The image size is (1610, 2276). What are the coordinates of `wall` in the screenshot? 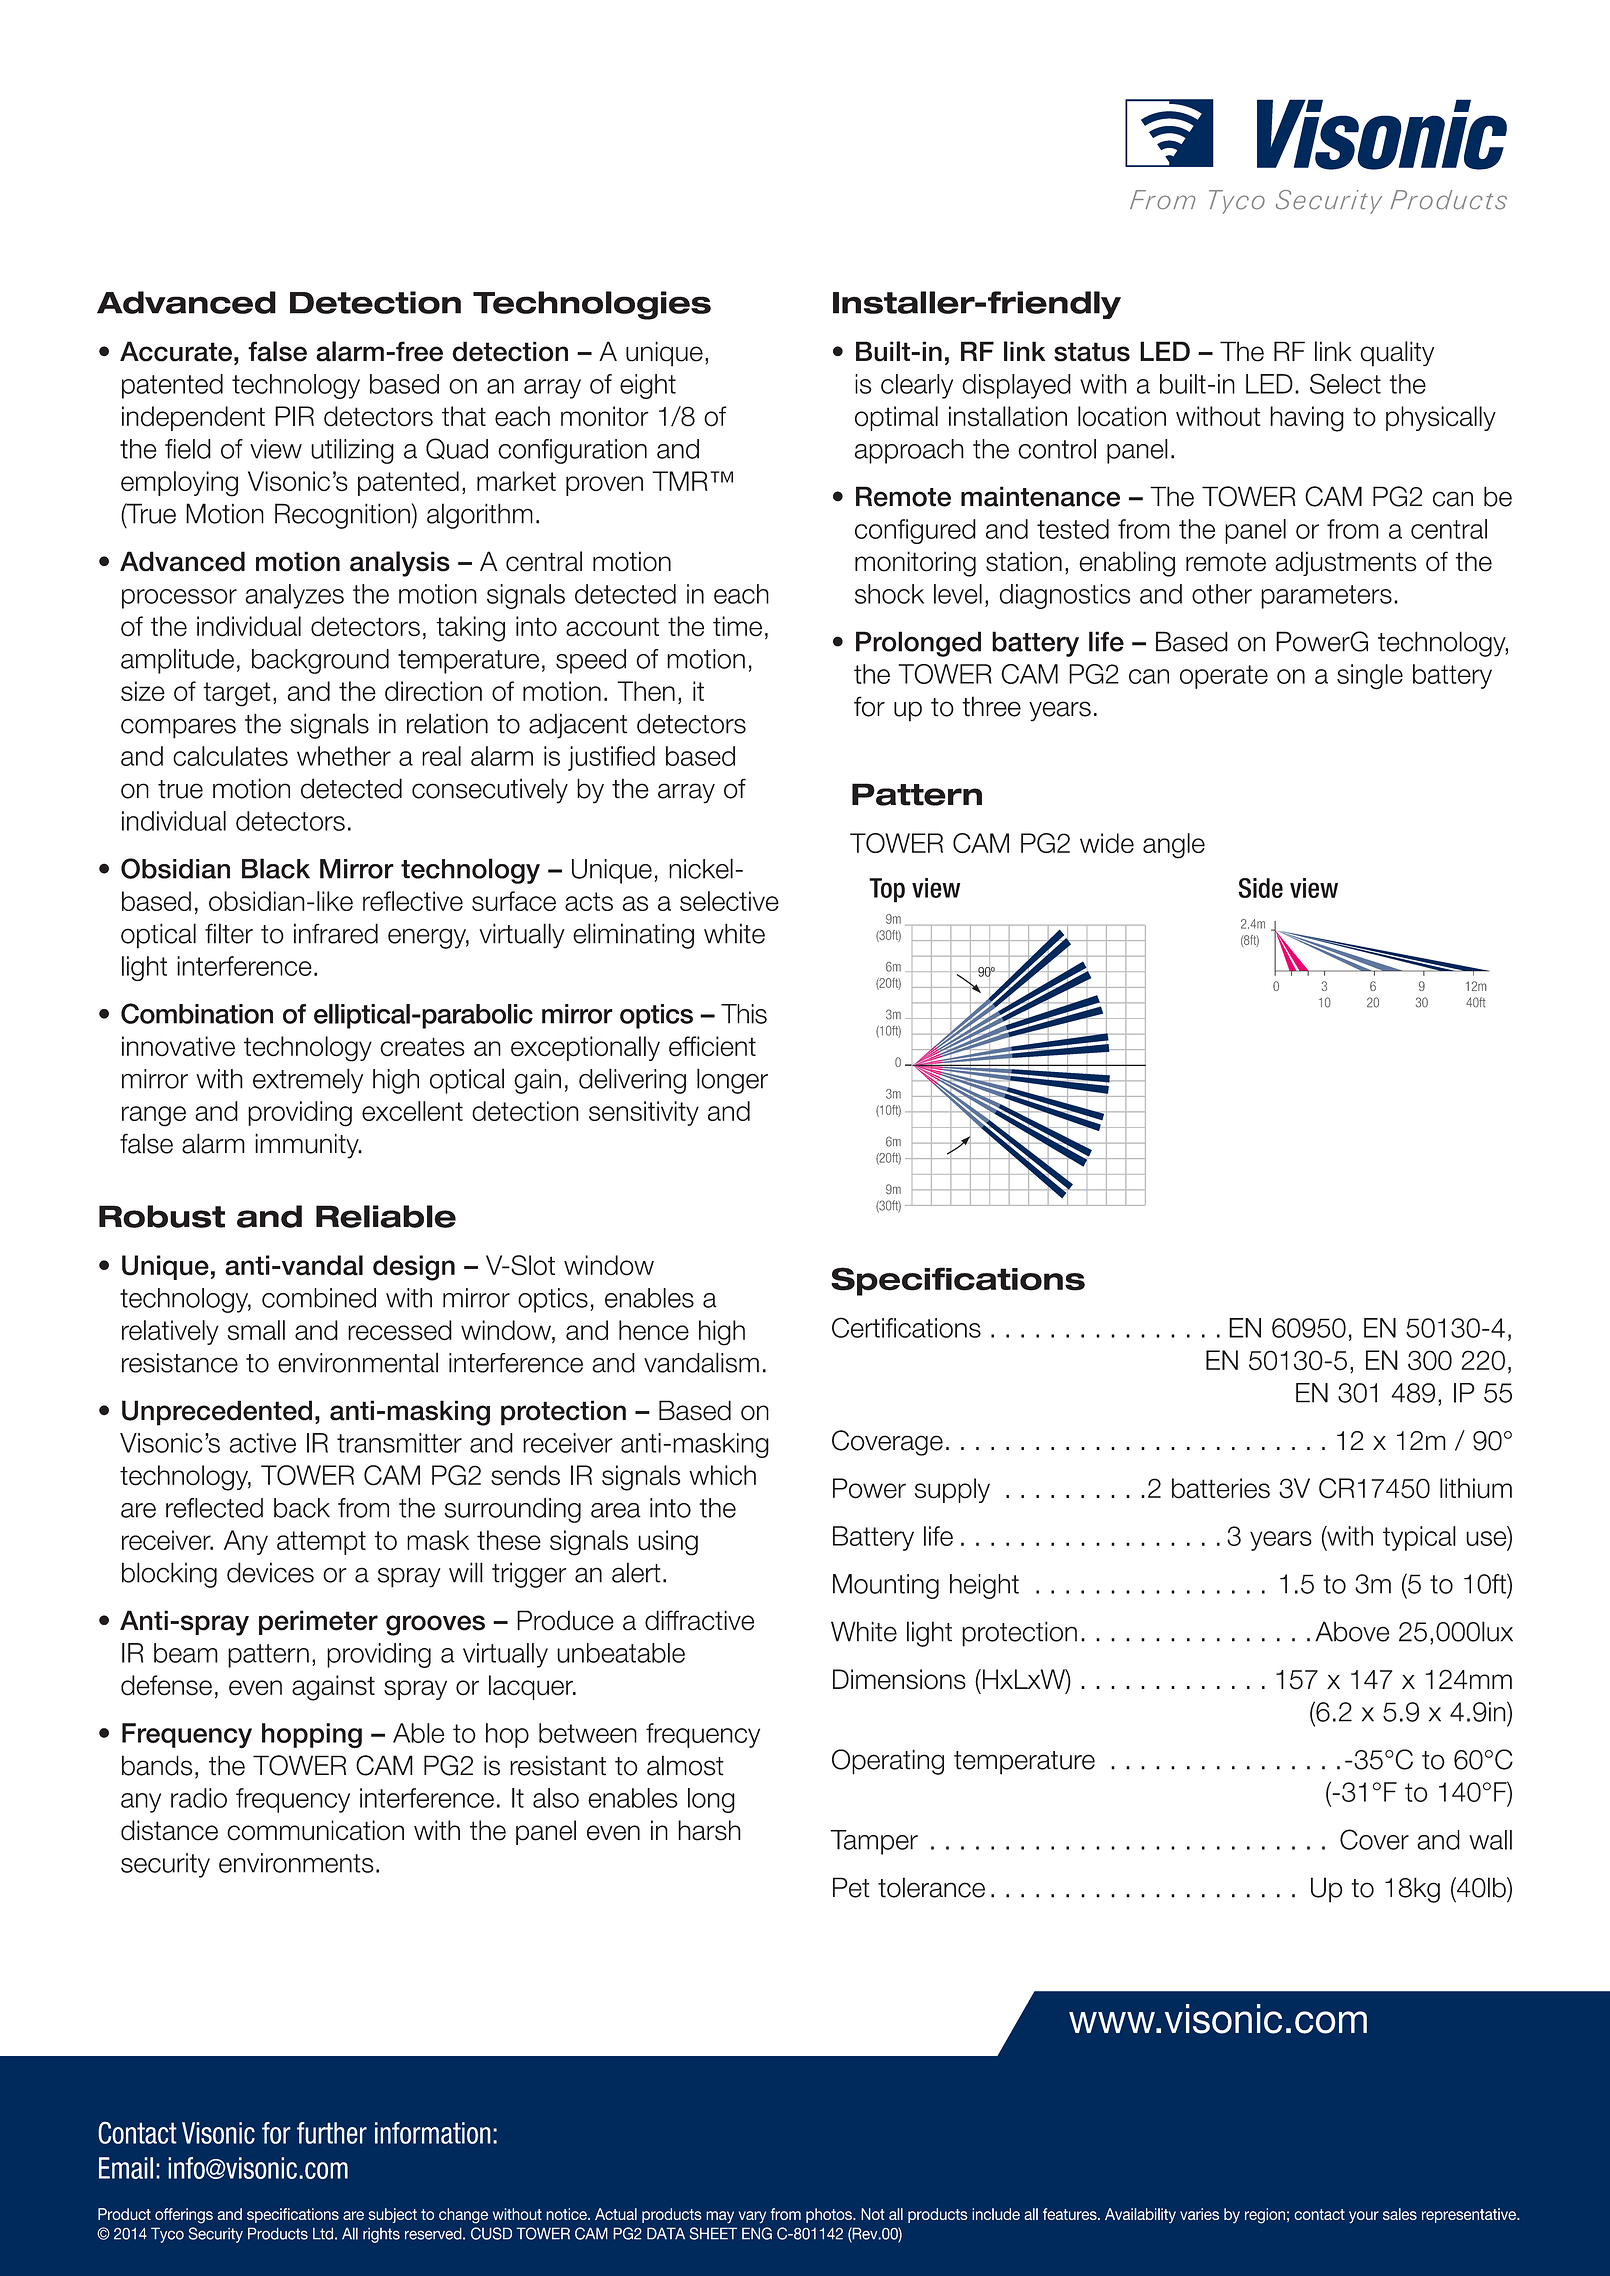 It's located at (1490, 1840).
